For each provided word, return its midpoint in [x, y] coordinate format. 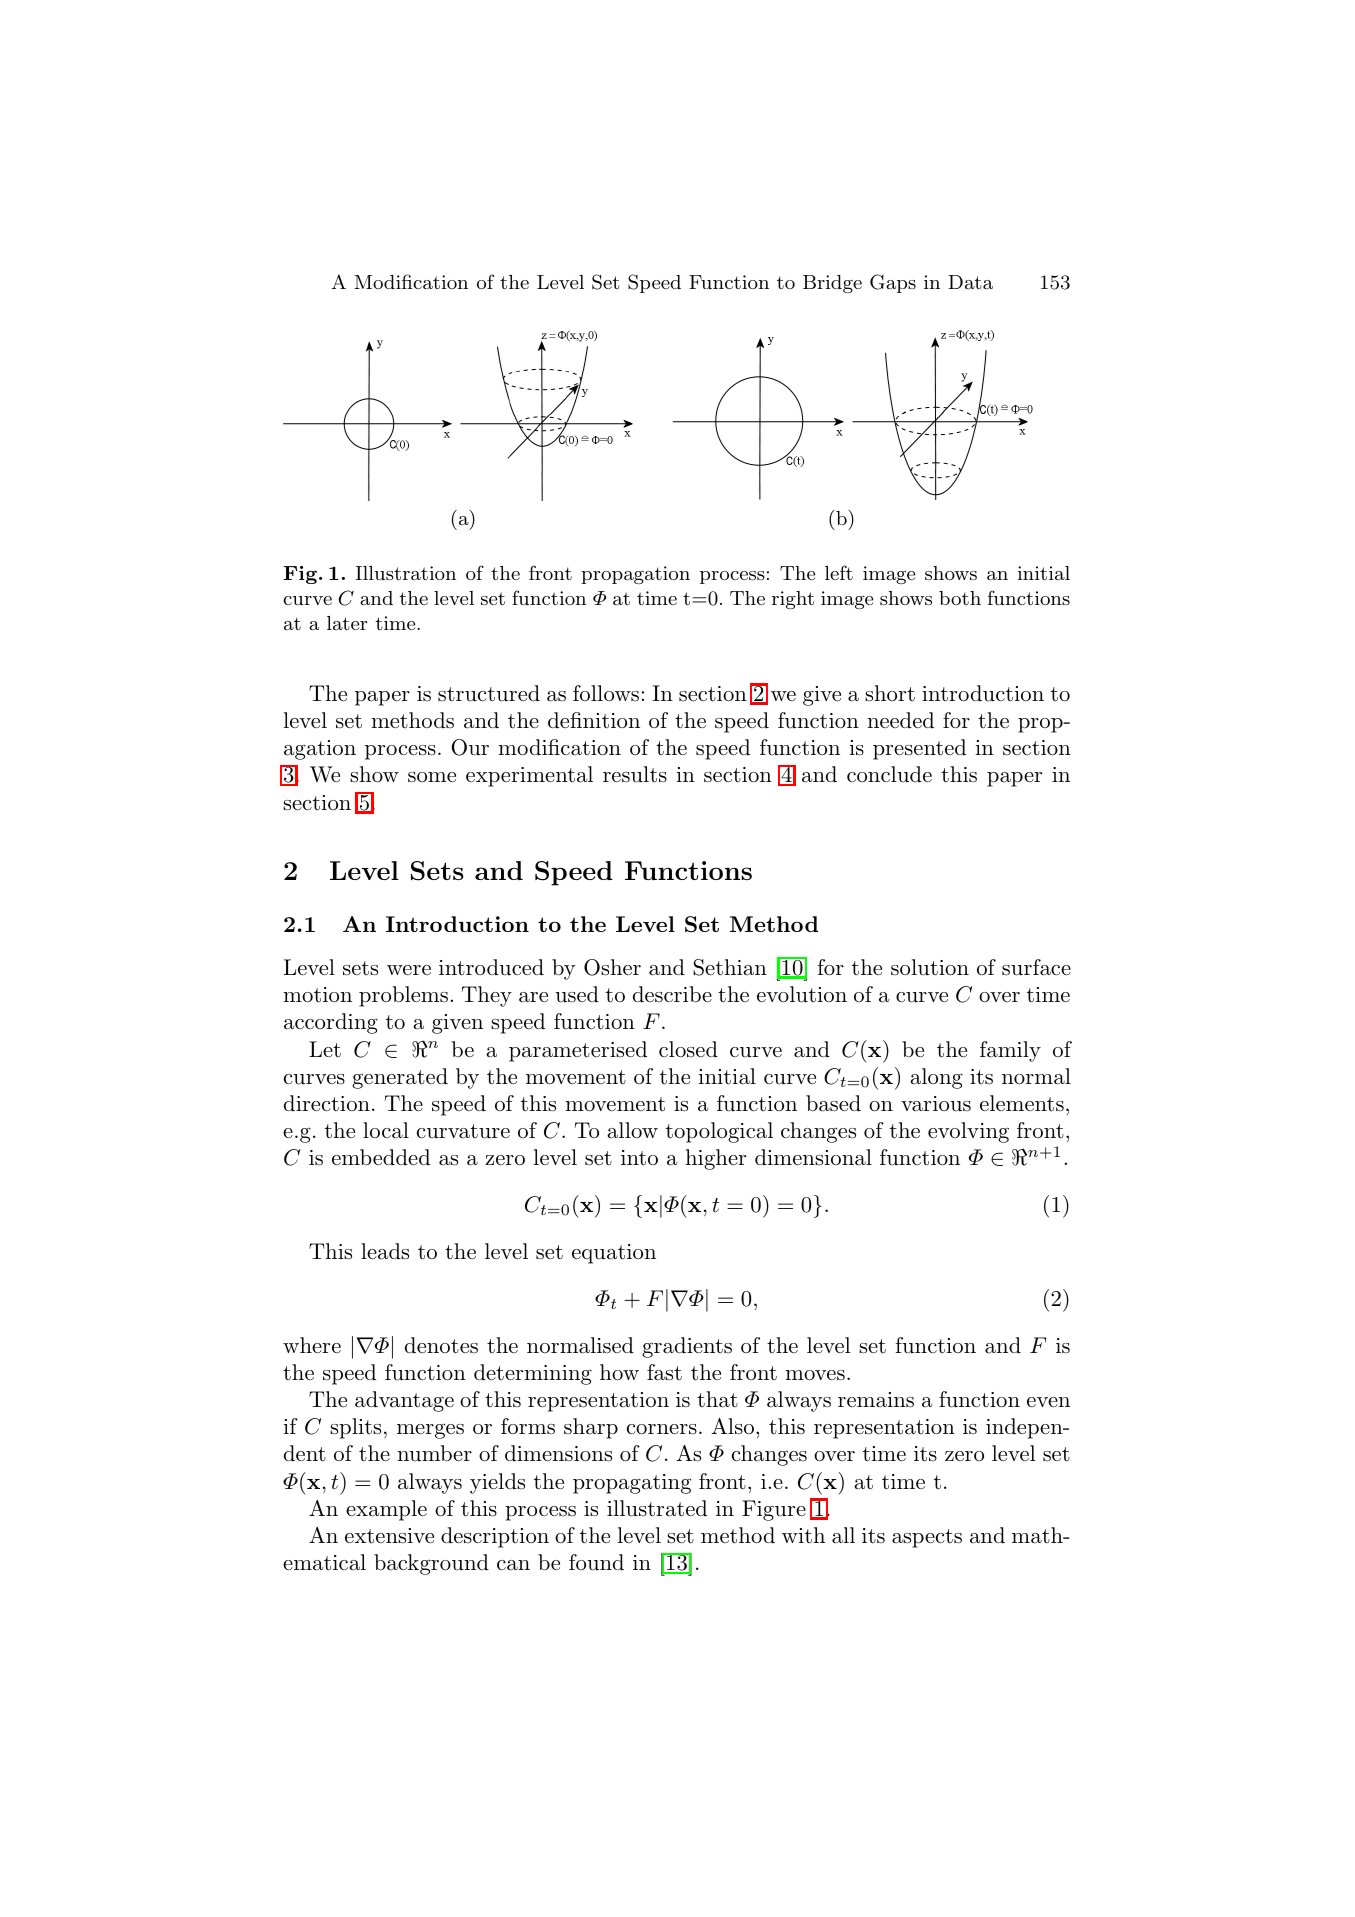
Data [970, 282]
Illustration [405, 573]
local [386, 1130]
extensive [389, 1536]
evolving [968, 1132]
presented [919, 749]
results [635, 774]
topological [719, 1132]
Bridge [832, 284]
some [432, 777]
